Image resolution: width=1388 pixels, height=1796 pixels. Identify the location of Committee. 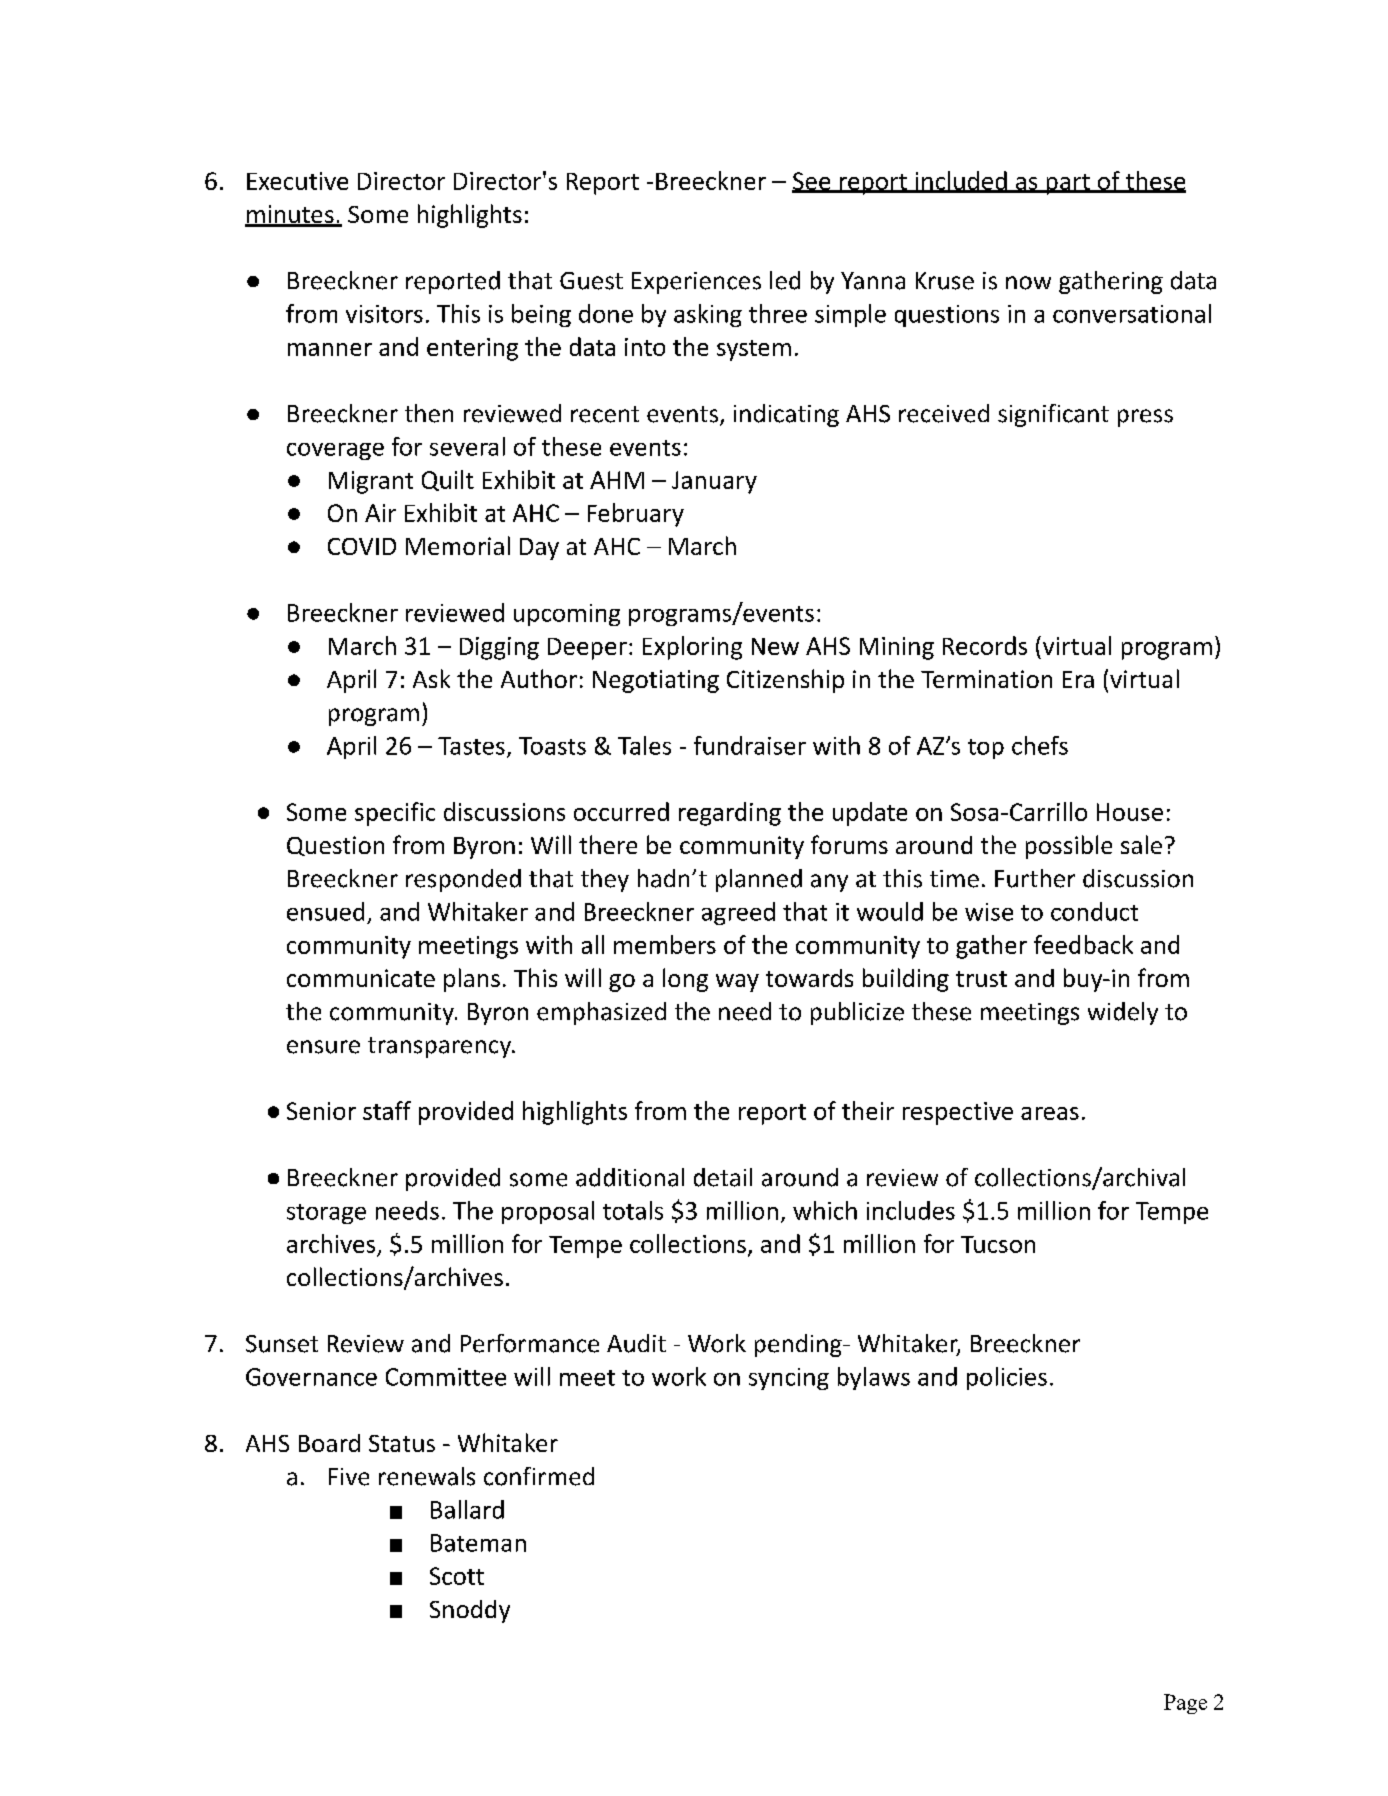
(446, 1377).
